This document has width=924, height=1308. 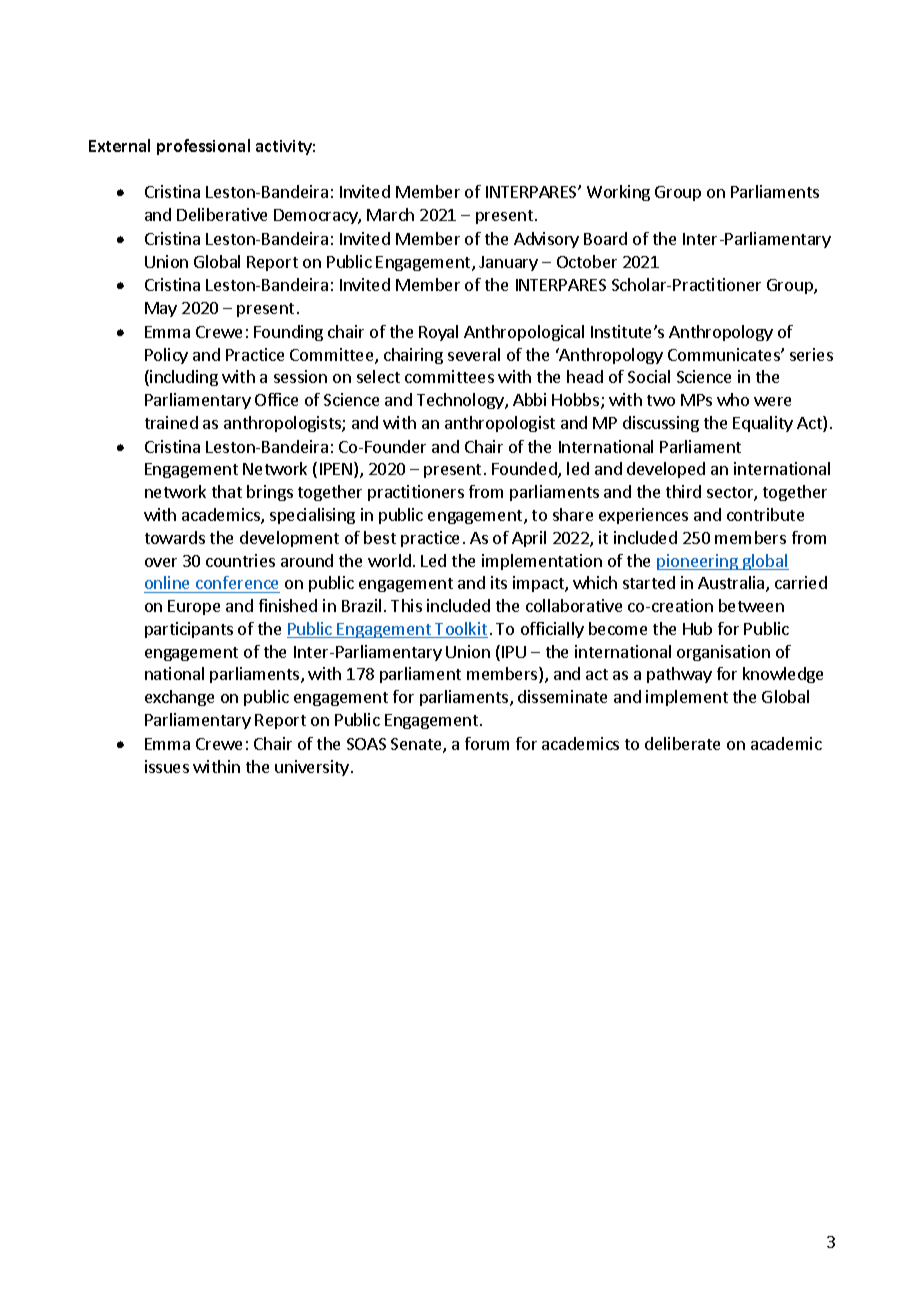 I want to click on countries, so click(x=240, y=560).
